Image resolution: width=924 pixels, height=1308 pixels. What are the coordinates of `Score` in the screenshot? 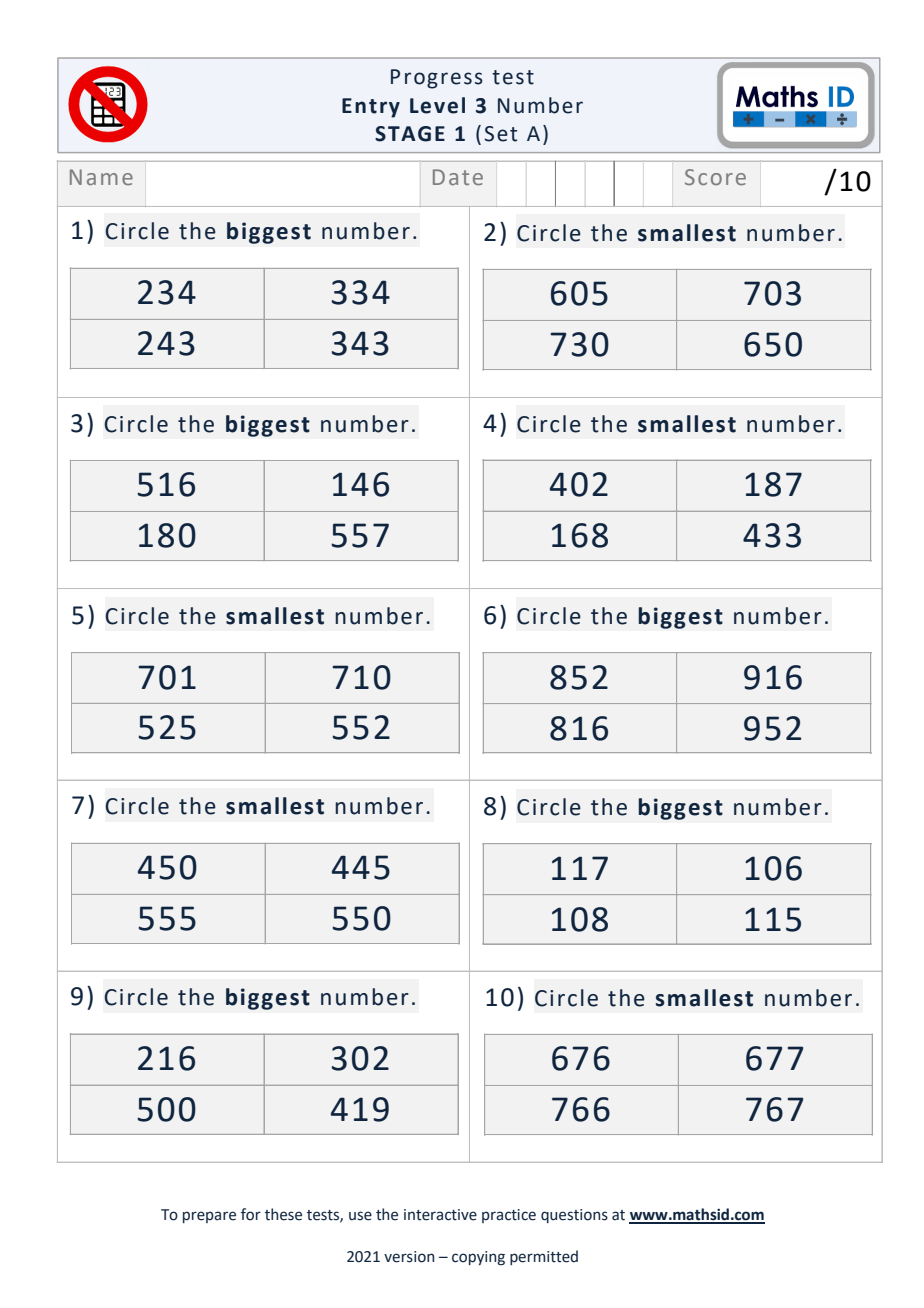 It's located at (715, 177).
